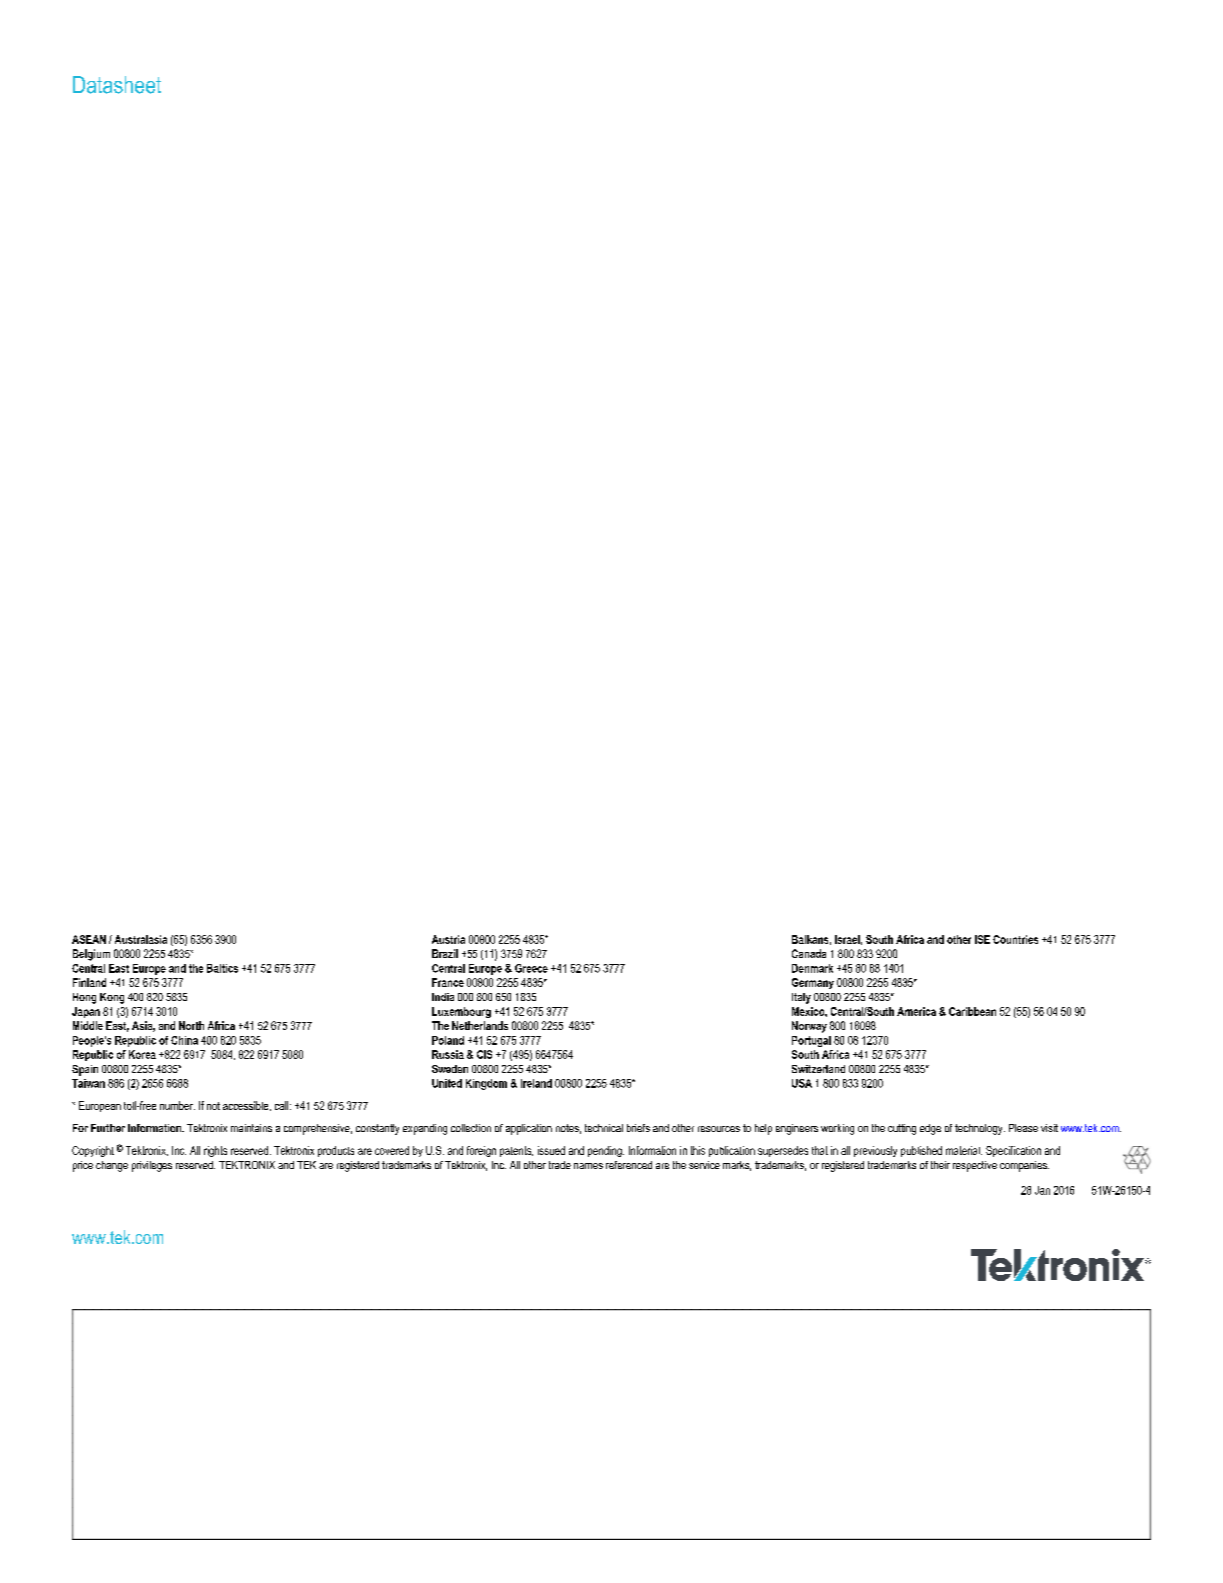 The image size is (1223, 1583). I want to click on Austria, so click(448, 939).
